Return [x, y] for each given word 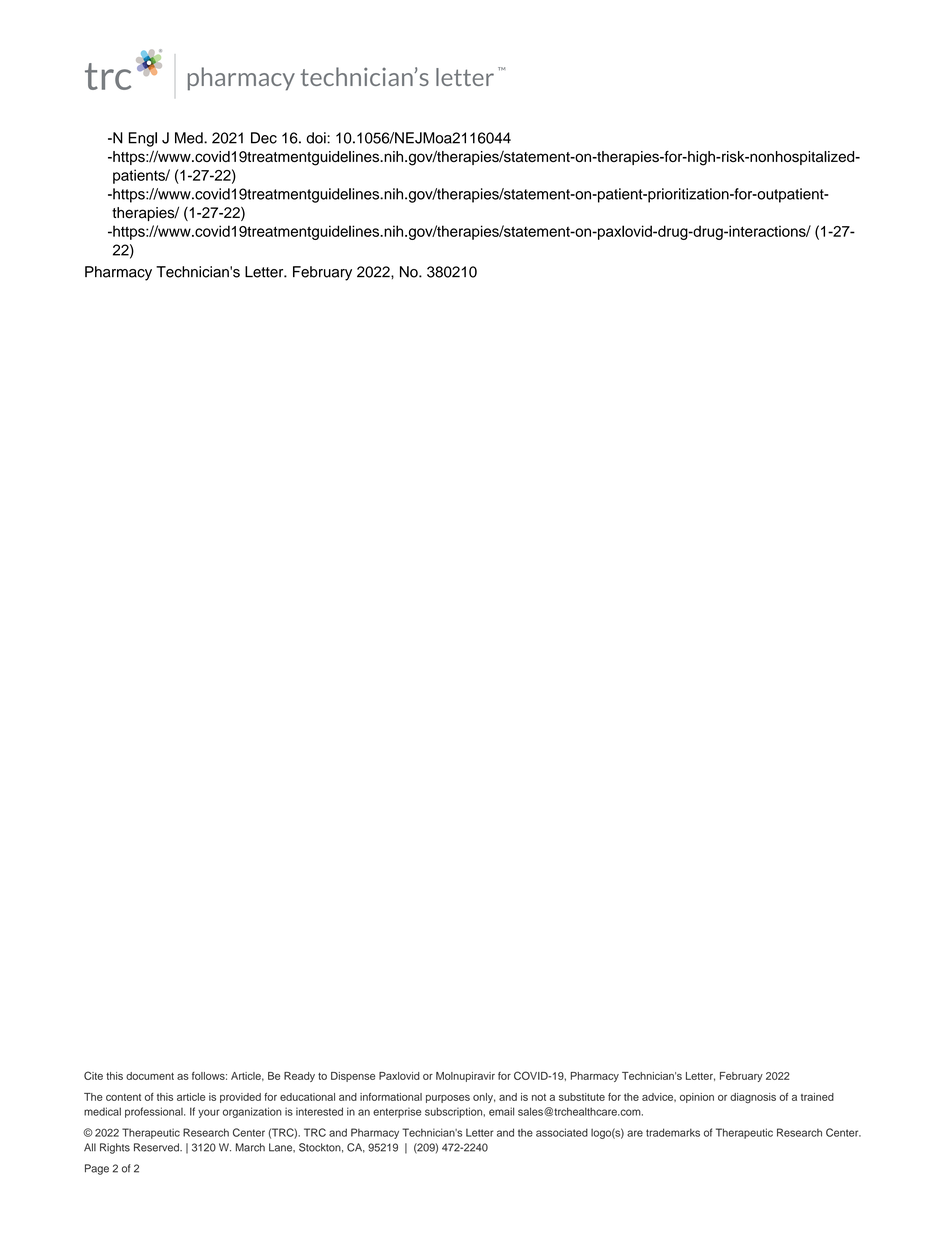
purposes [448, 1099]
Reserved [157, 1147]
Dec [264, 138]
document [150, 1076]
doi [317, 138]
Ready [299, 1077]
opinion [697, 1098]
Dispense [353, 1077]
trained [817, 1097]
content [123, 1097]
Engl [143, 139]
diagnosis [753, 1098]
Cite [93, 1075]
